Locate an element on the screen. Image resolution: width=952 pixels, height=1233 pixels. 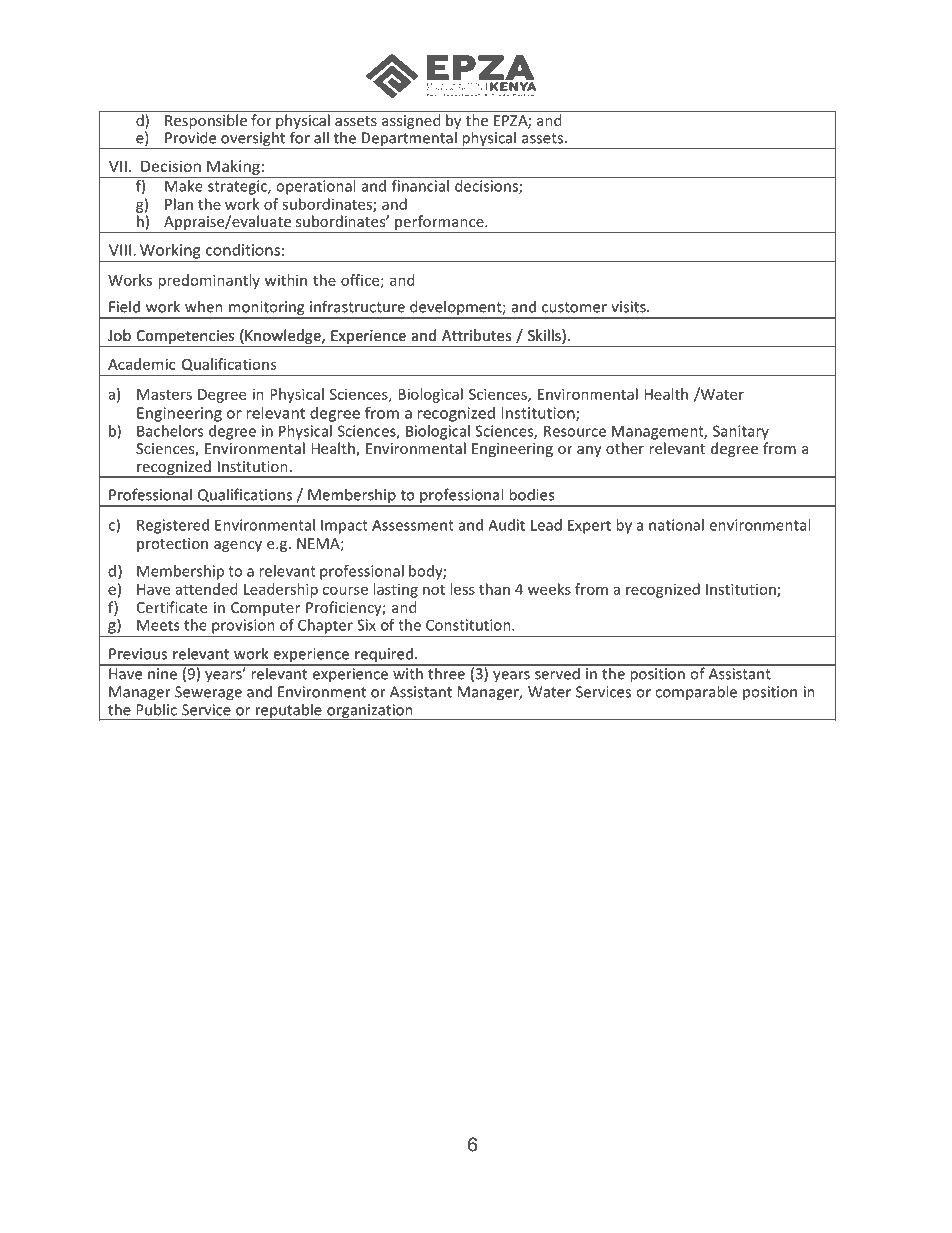
Assessment is located at coordinates (413, 525).
